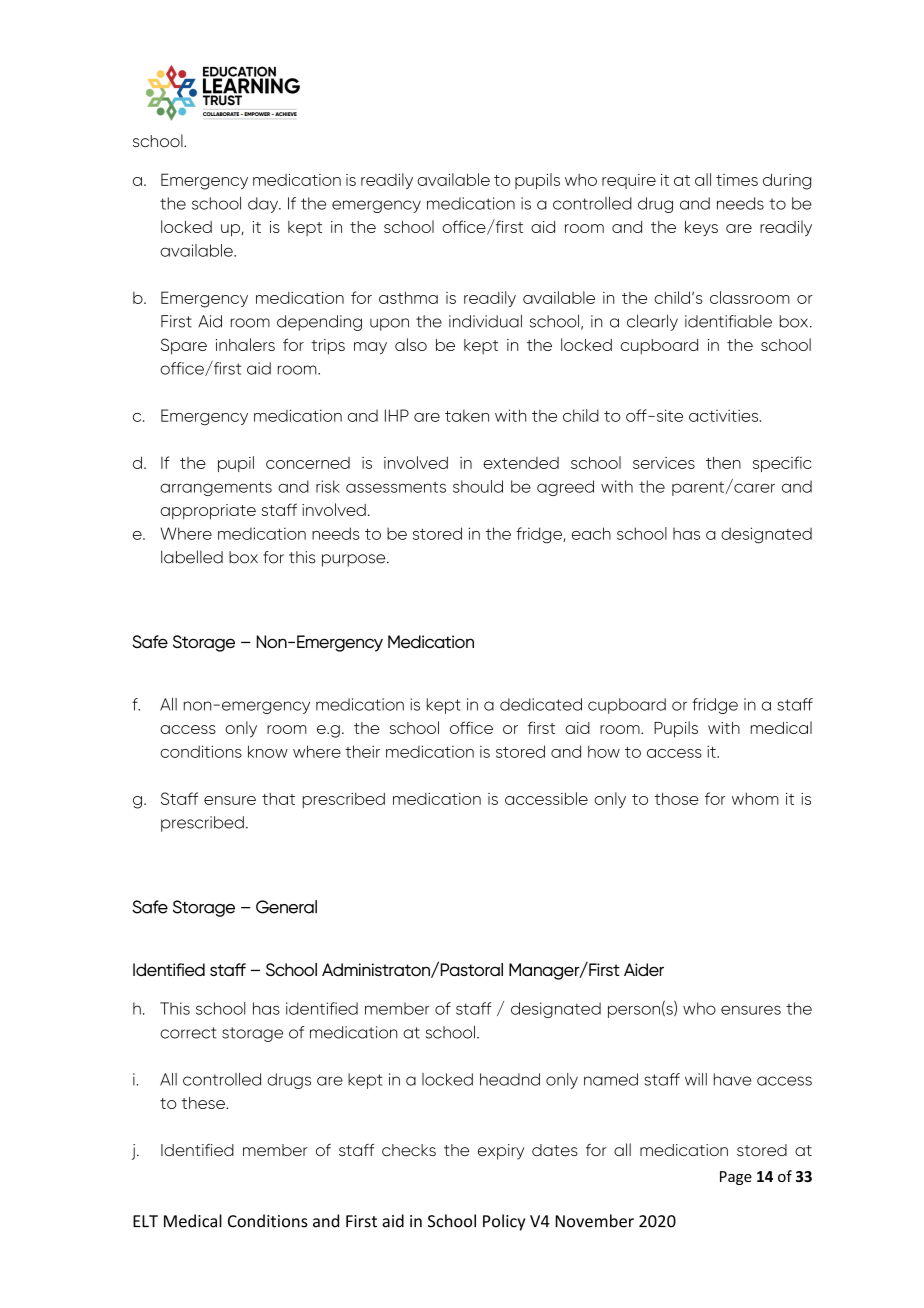 This screenshot has width=924, height=1308. What do you see at coordinates (591, 533) in the screenshot?
I see `each` at bounding box center [591, 533].
